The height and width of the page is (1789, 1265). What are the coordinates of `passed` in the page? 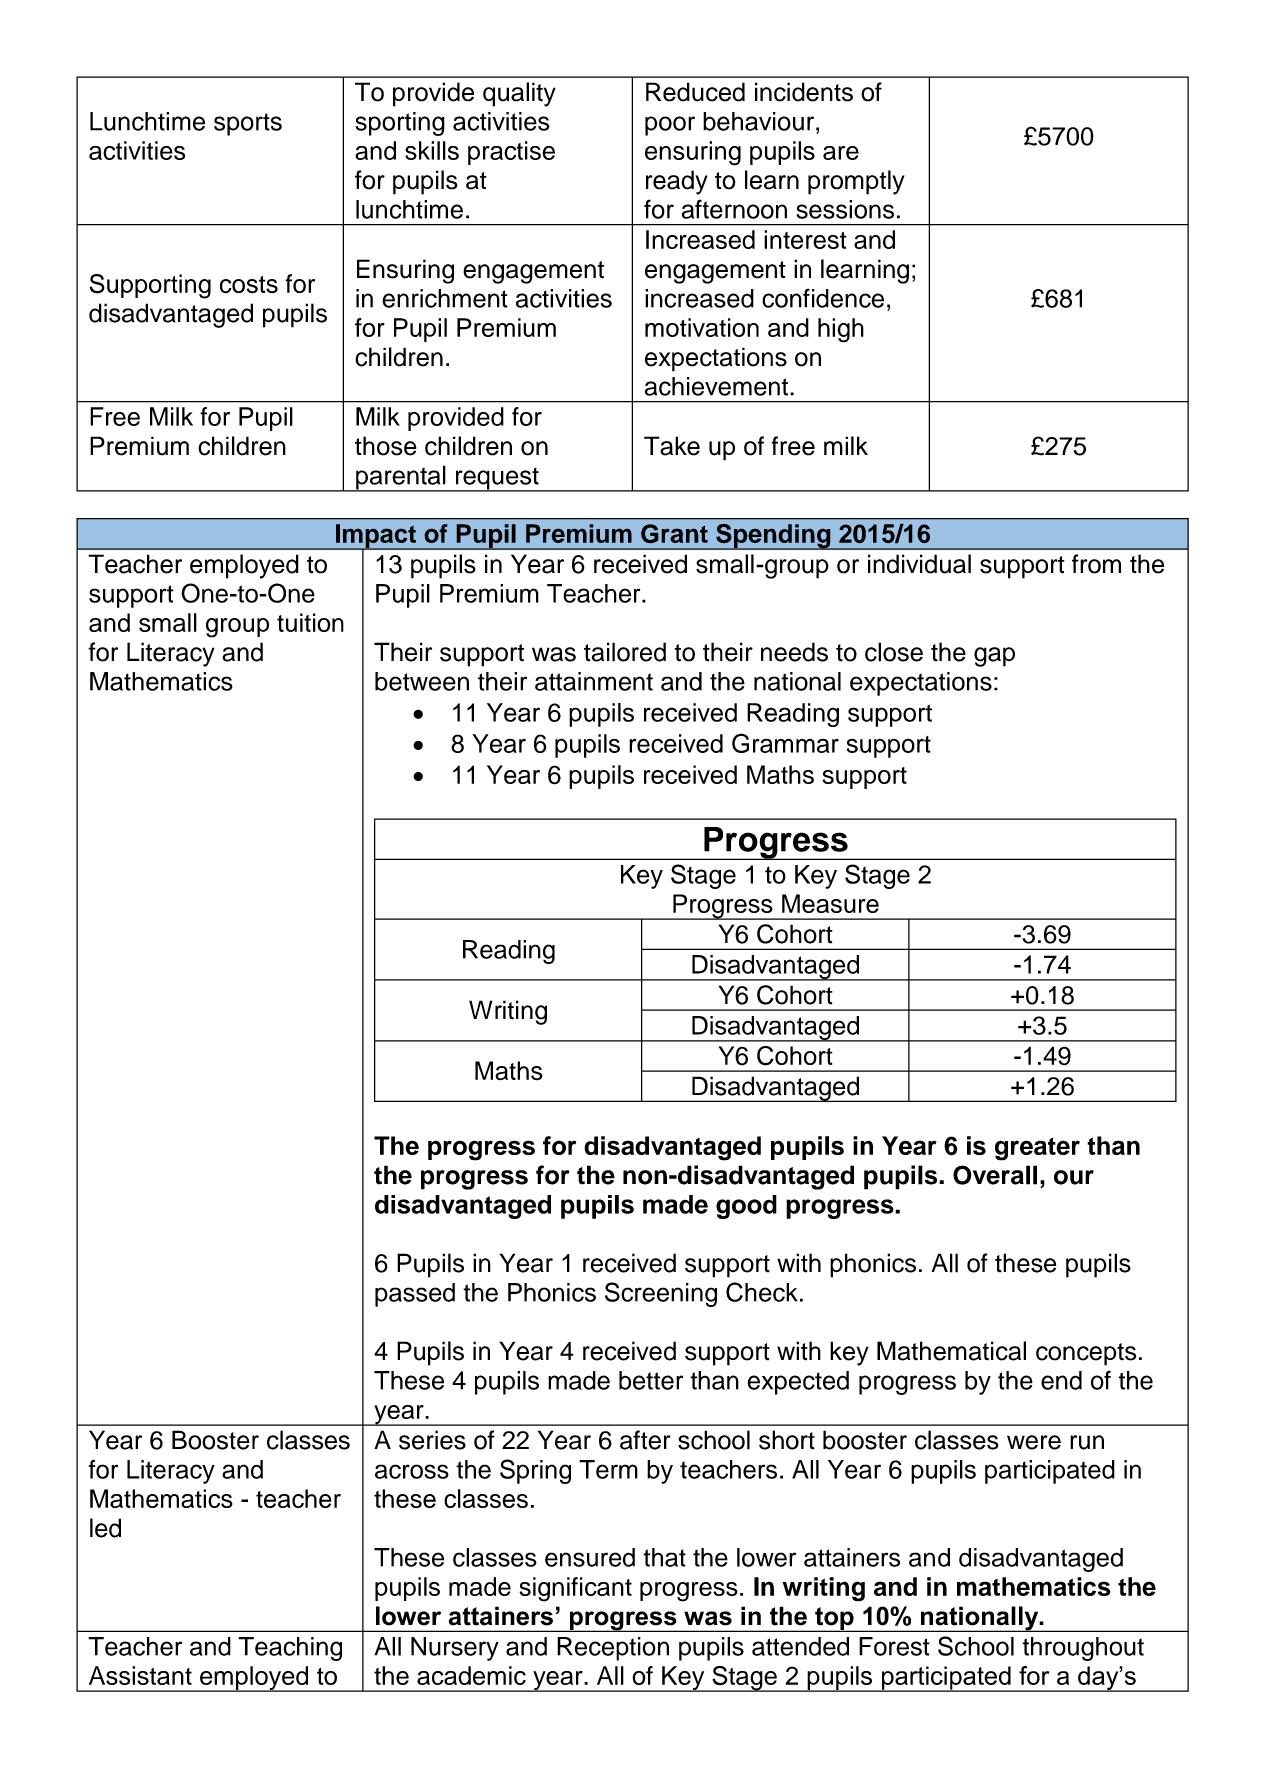 It's located at (415, 1295).
